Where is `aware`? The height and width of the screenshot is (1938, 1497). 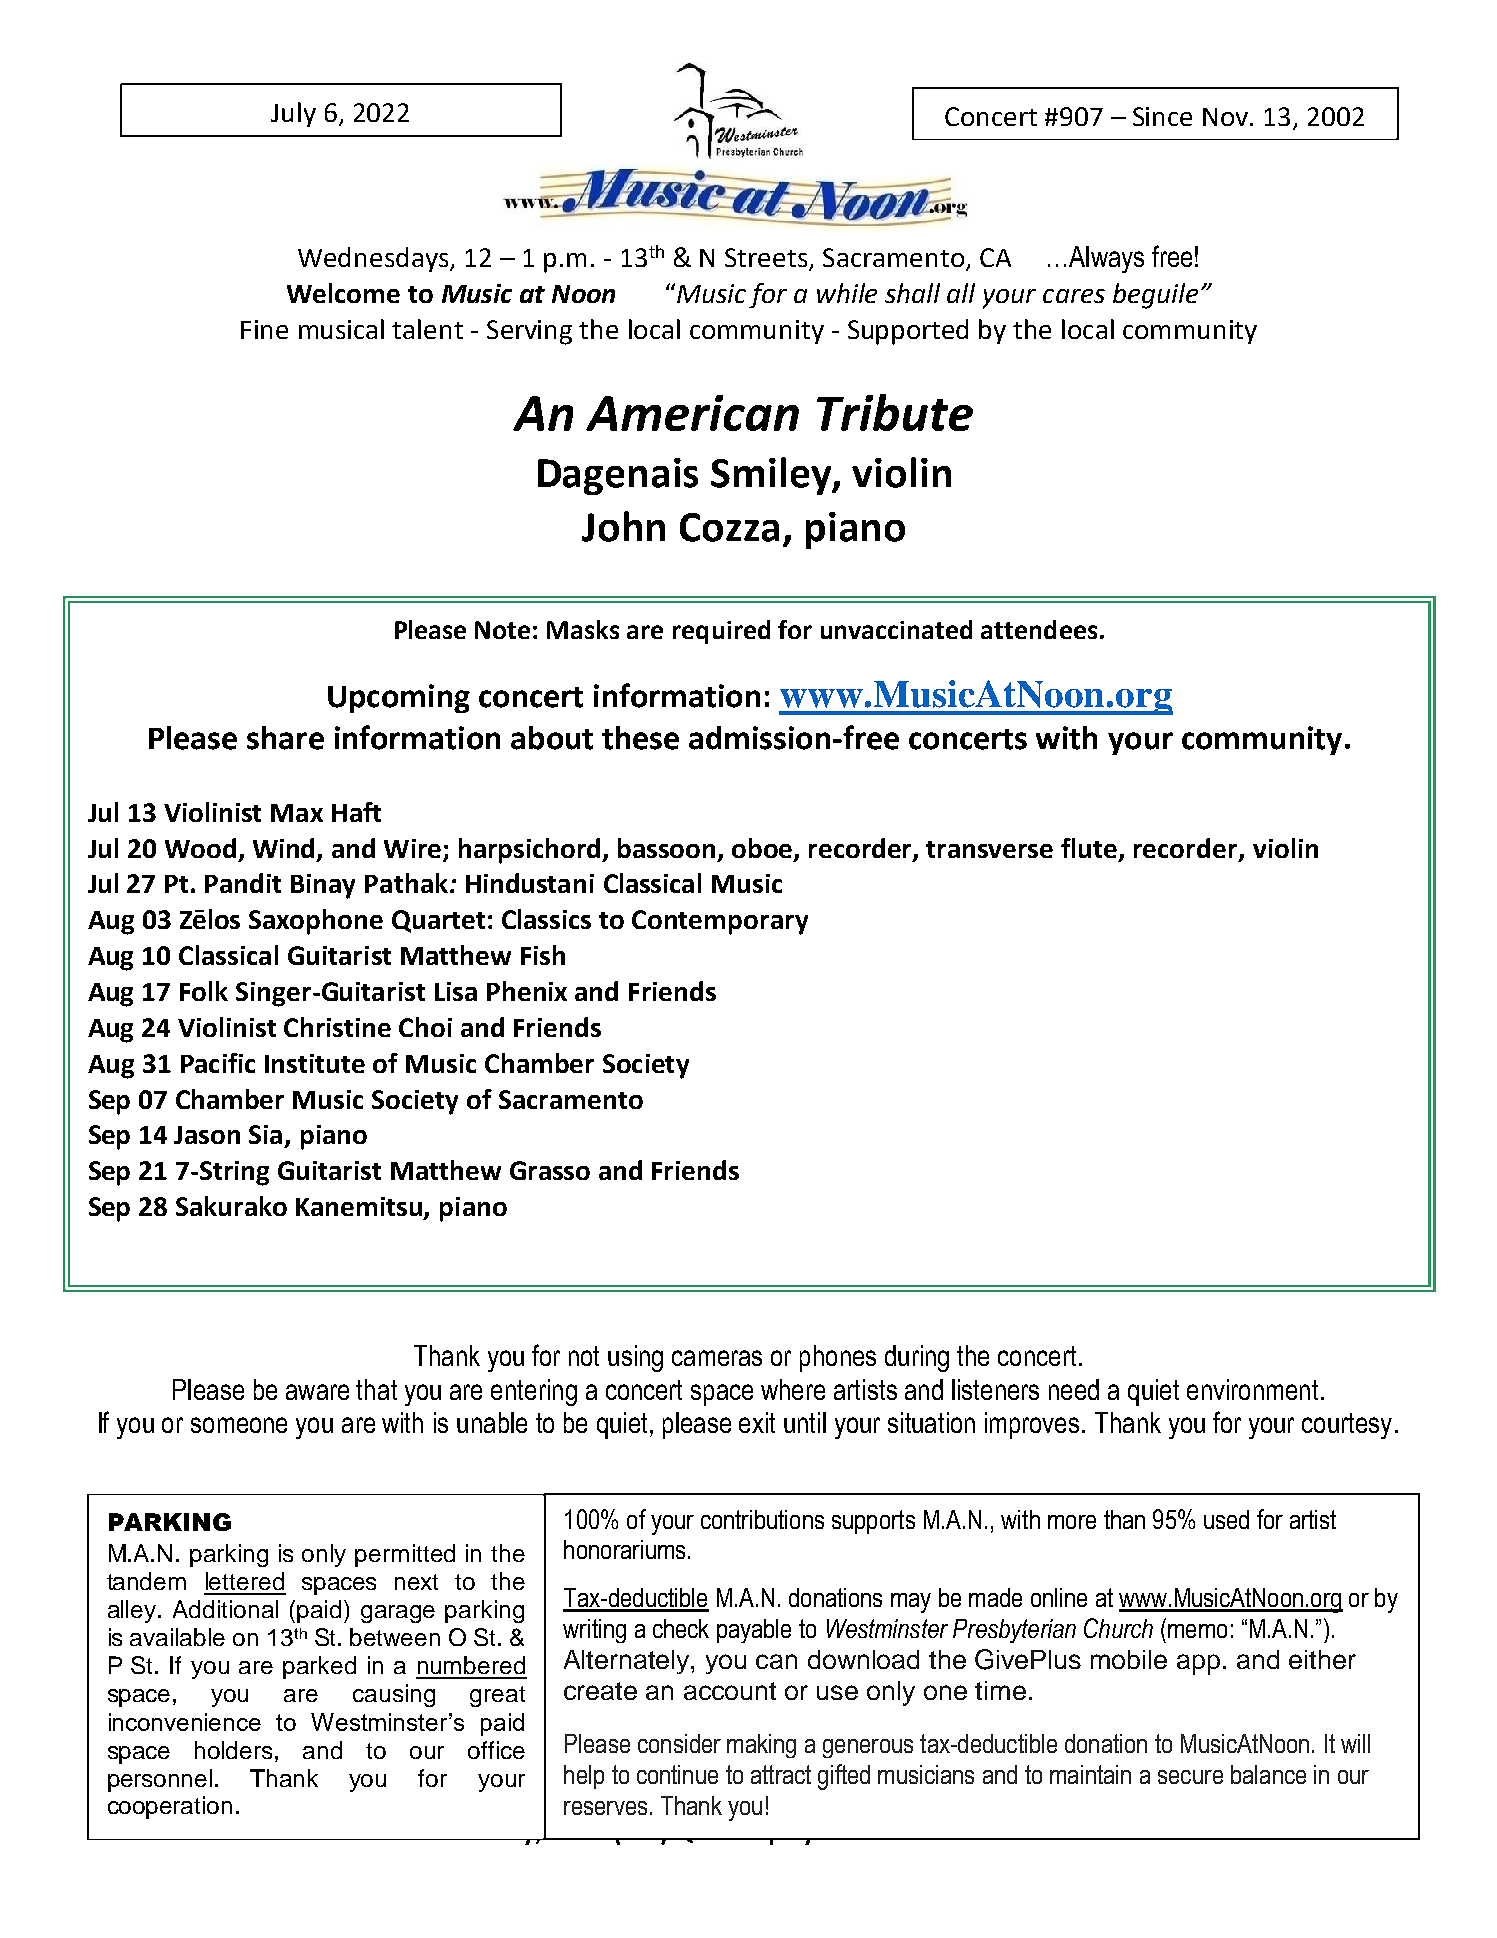
aware is located at coordinates (317, 1392).
